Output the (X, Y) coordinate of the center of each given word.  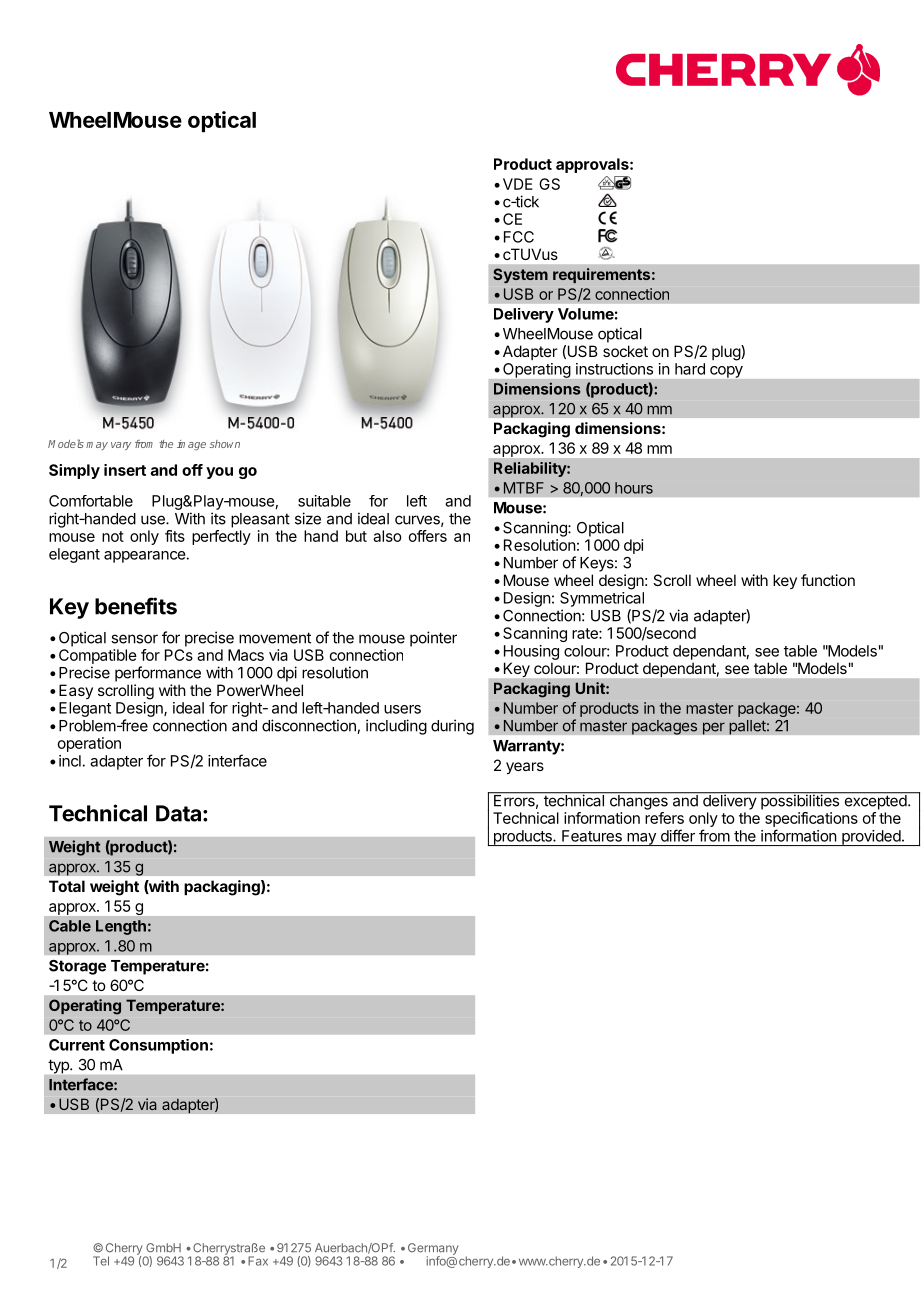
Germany (433, 1250)
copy (726, 372)
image (191, 445)
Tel (101, 1261)
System (520, 275)
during (452, 727)
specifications (811, 819)
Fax (258, 1261)
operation (89, 744)
